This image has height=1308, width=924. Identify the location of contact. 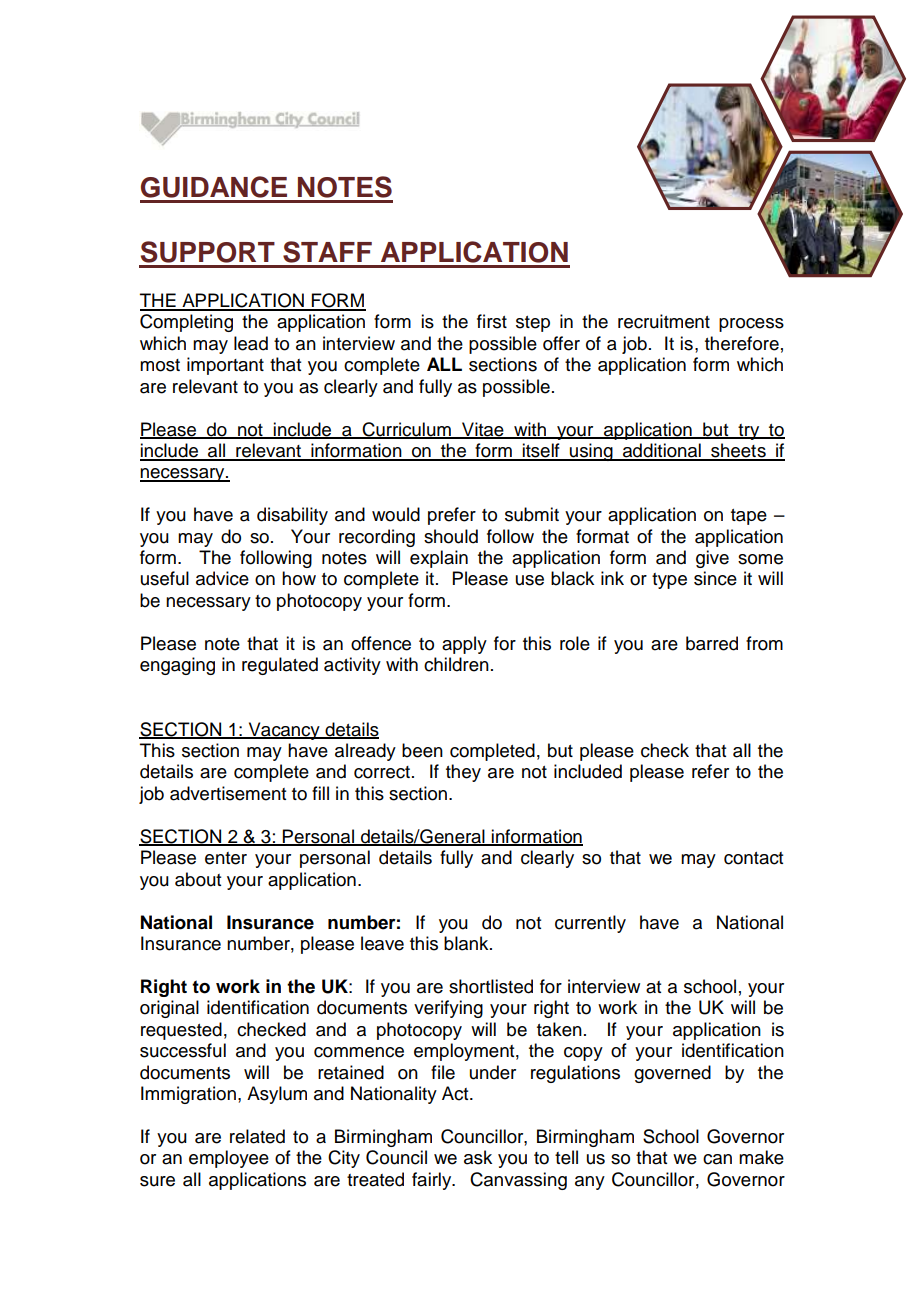
(753, 858).
